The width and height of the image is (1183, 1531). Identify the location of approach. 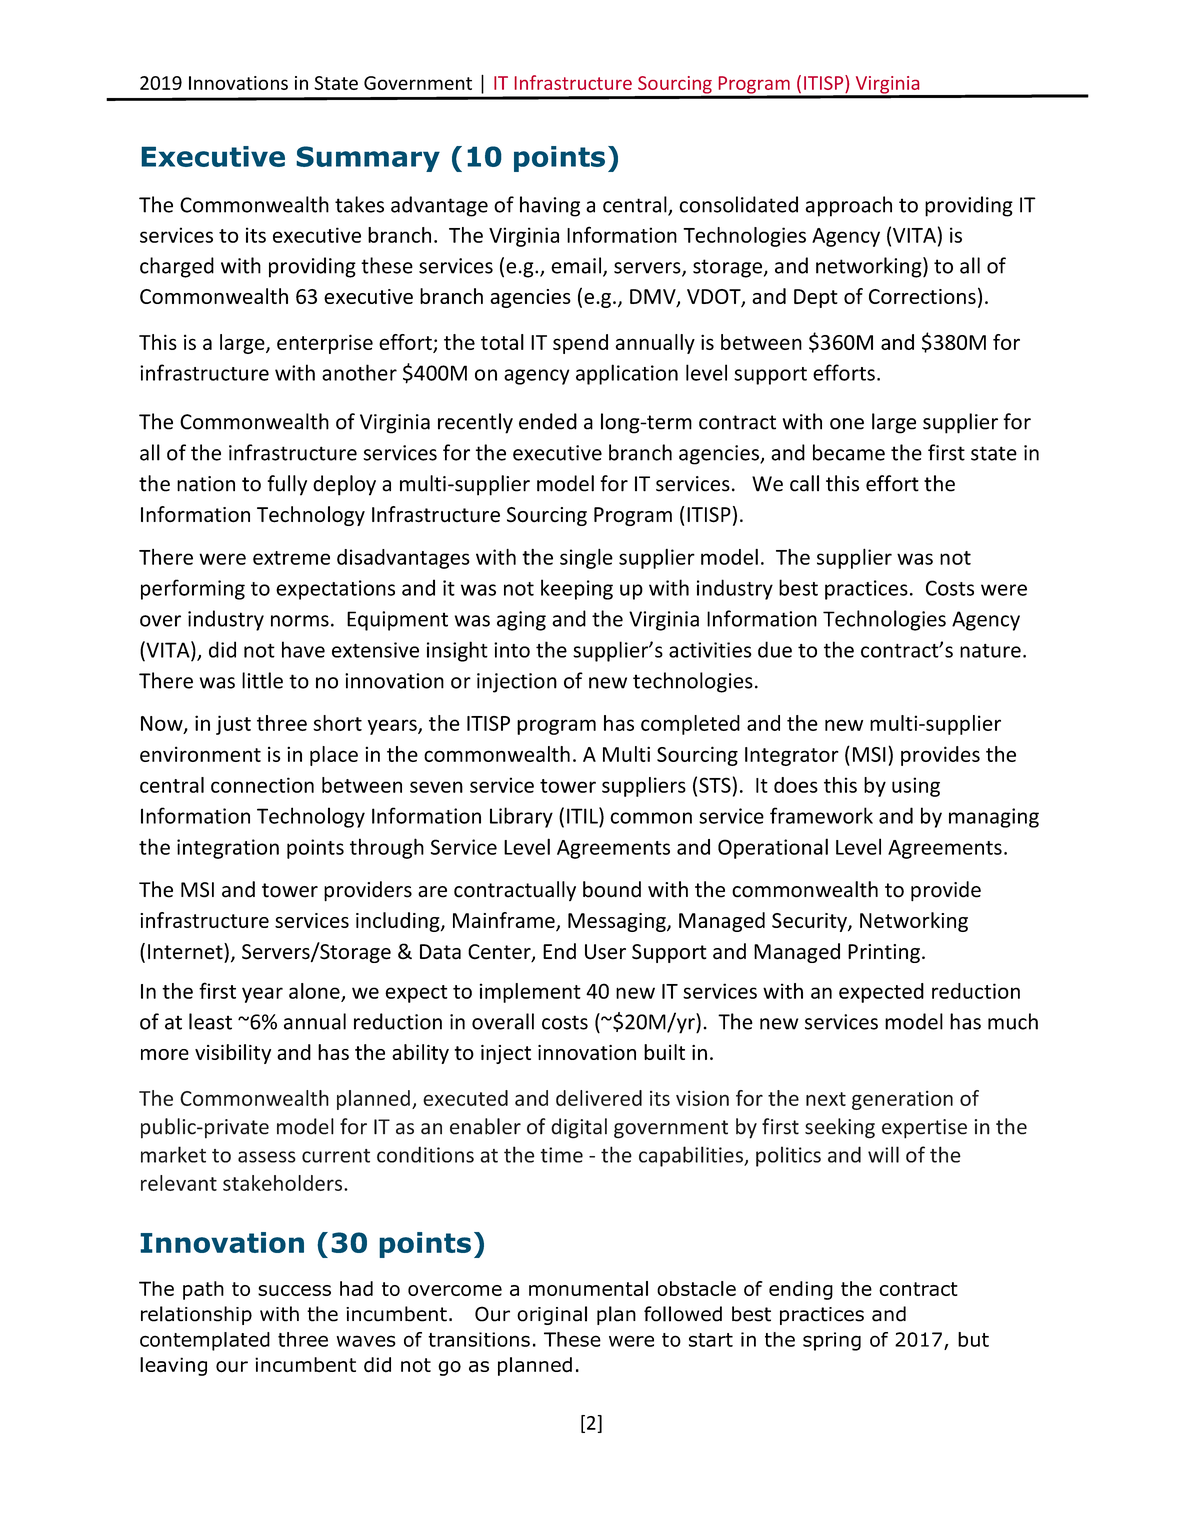
(849, 206).
